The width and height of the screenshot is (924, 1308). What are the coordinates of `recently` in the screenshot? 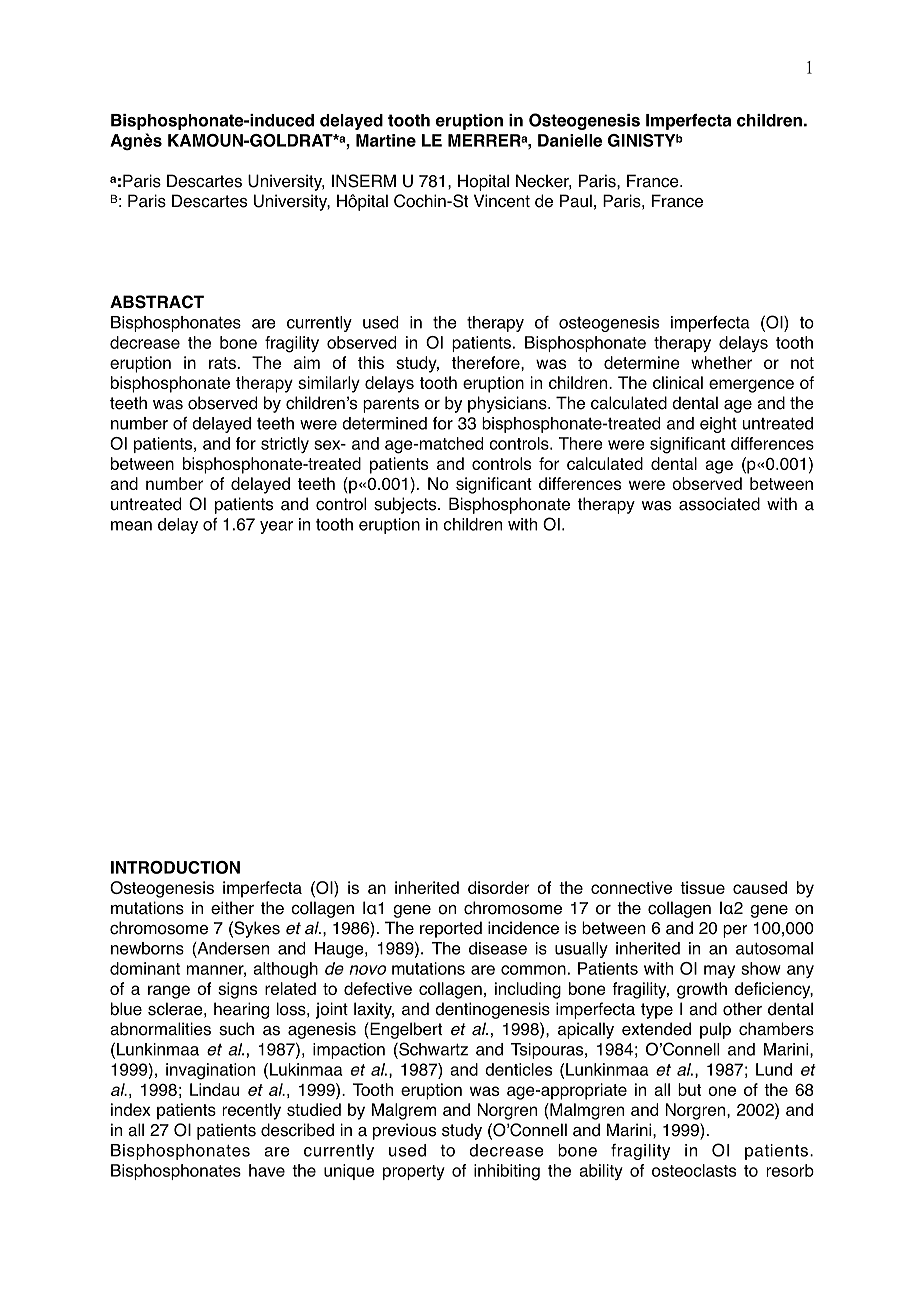 It's located at (252, 1111).
